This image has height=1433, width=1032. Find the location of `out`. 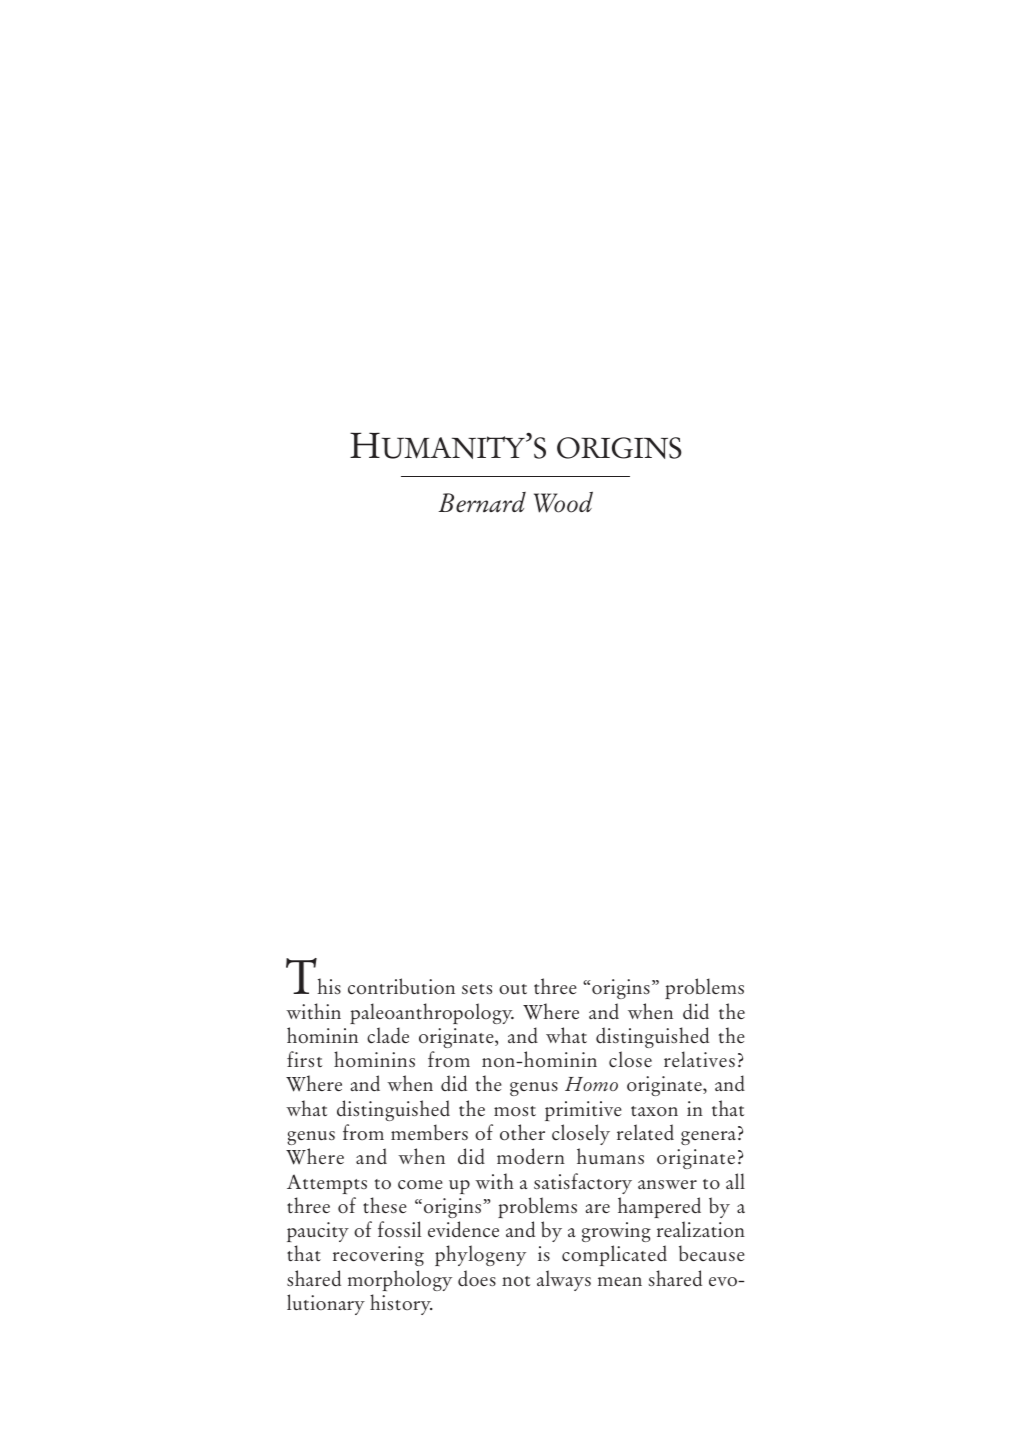

out is located at coordinates (513, 989).
